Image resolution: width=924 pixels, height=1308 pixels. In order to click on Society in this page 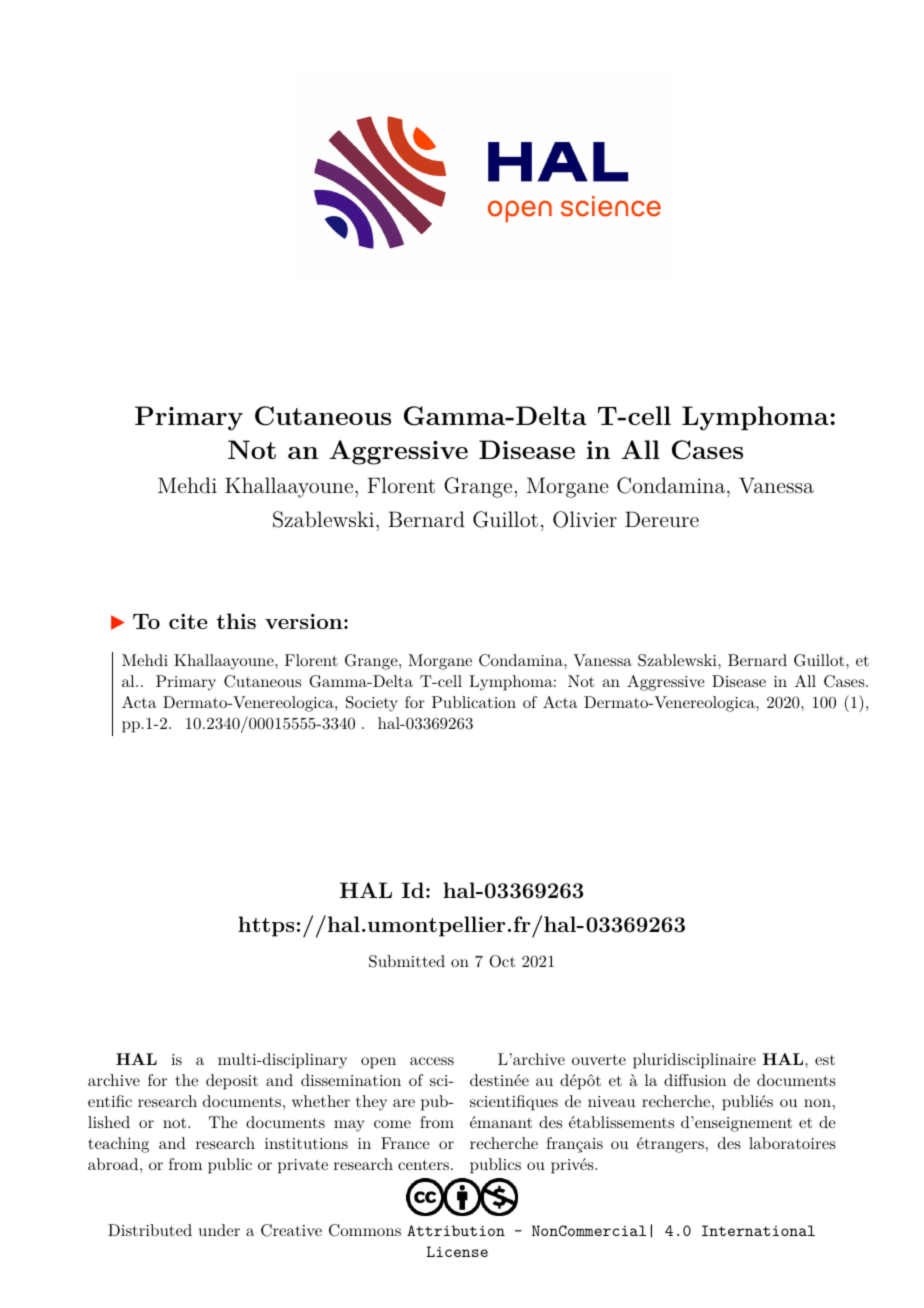, I will do `click(372, 704)`.
